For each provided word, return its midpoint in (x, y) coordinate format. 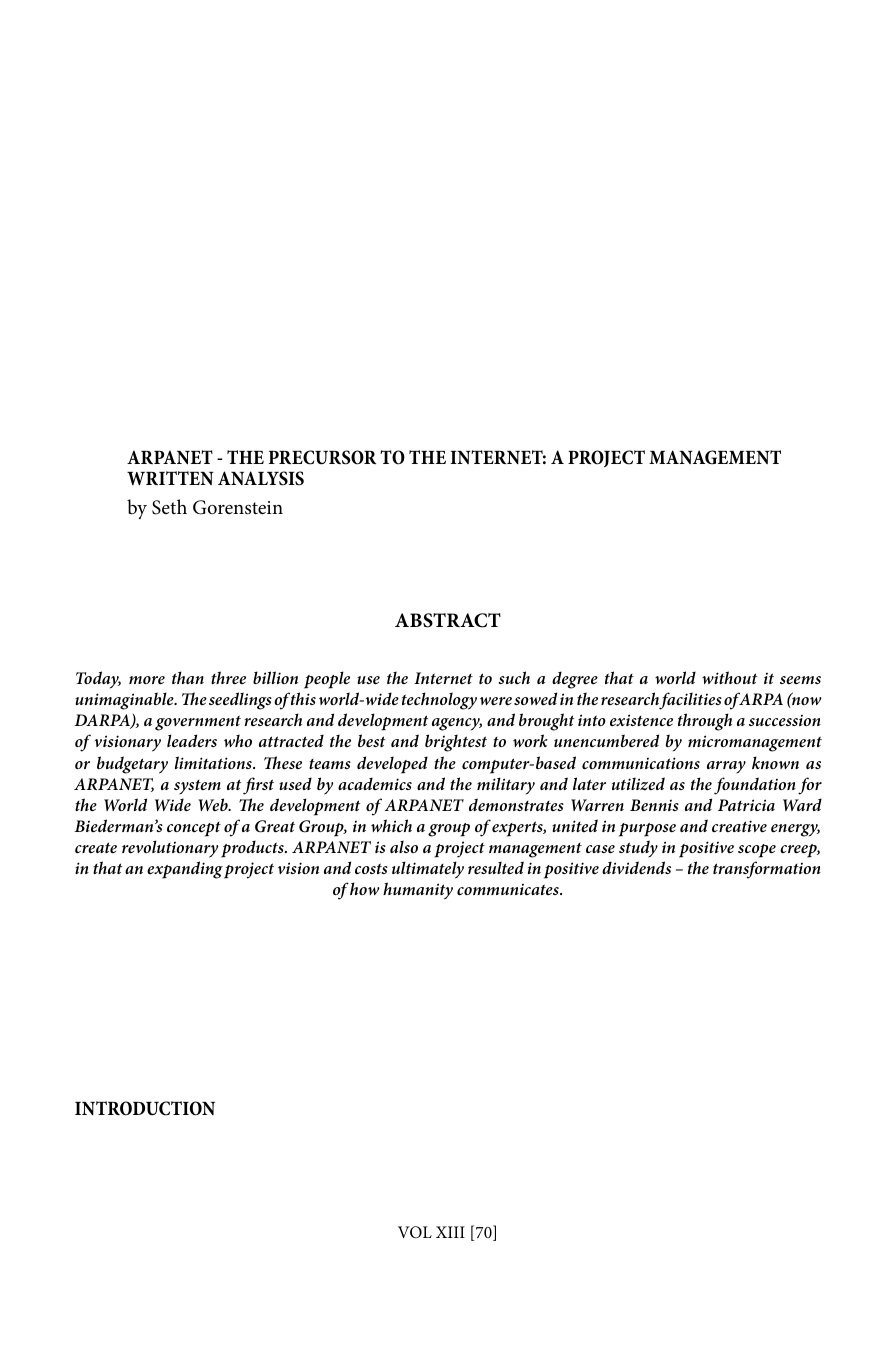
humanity (418, 891)
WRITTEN (170, 478)
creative (739, 826)
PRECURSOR (322, 457)
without (729, 677)
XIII (450, 1232)
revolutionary (170, 849)
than (188, 677)
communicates (509, 889)
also (404, 846)
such (514, 677)
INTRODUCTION (145, 1108)
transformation (767, 870)
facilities (690, 701)
